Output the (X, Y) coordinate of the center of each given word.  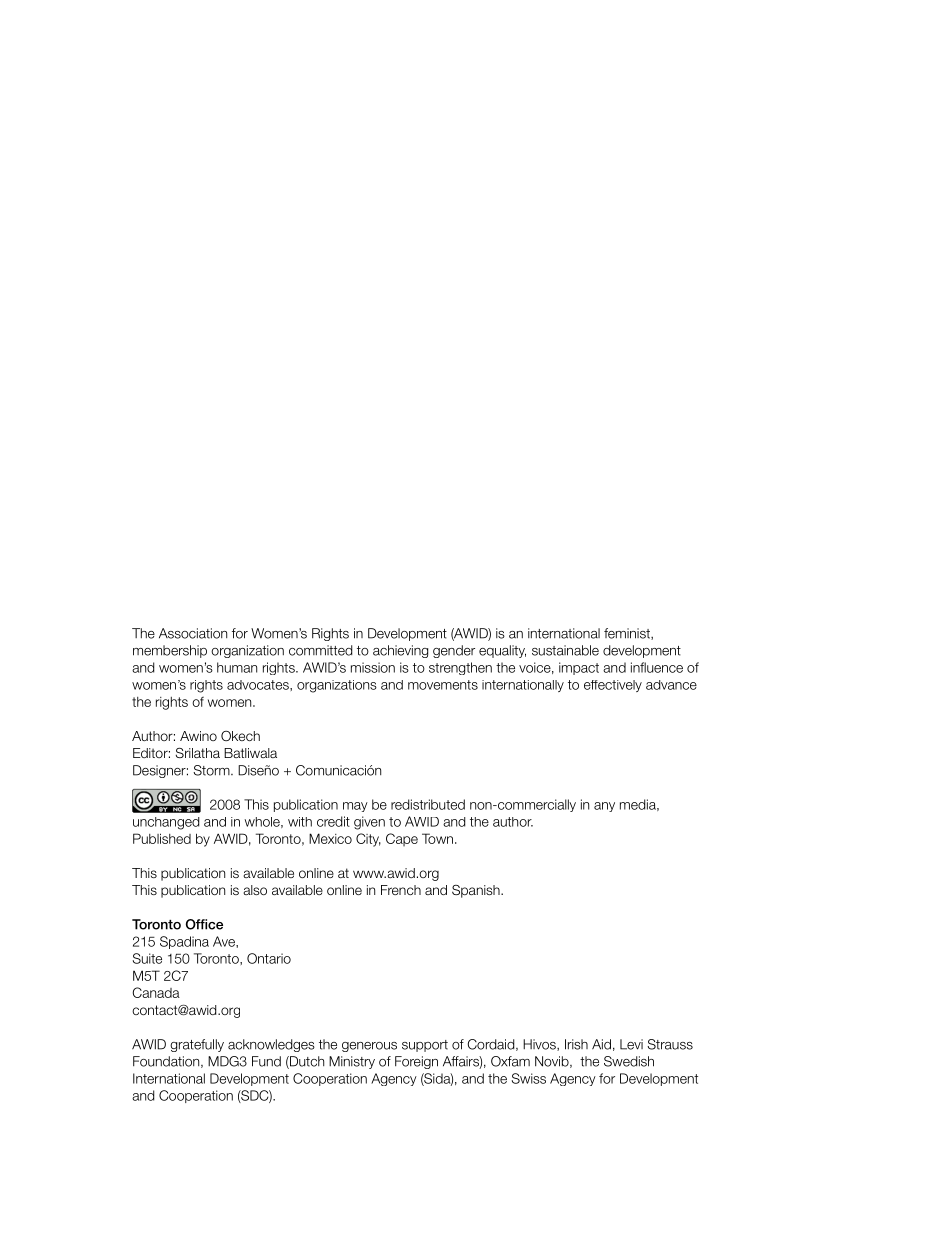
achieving (400, 651)
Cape (402, 839)
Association (193, 633)
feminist (628, 634)
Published (162, 838)
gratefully (197, 1045)
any (604, 807)
